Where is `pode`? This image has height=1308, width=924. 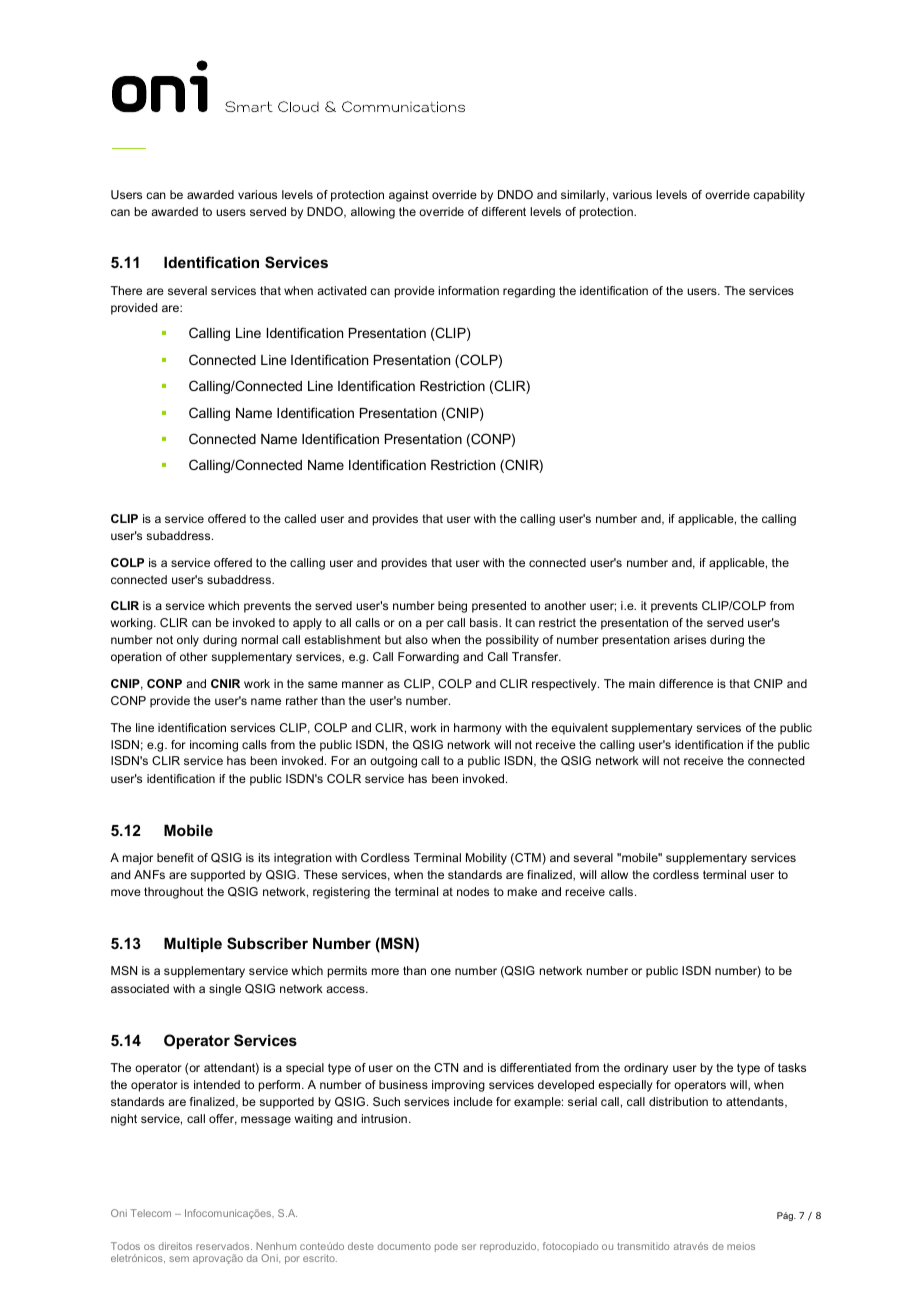 pode is located at coordinates (446, 1247).
